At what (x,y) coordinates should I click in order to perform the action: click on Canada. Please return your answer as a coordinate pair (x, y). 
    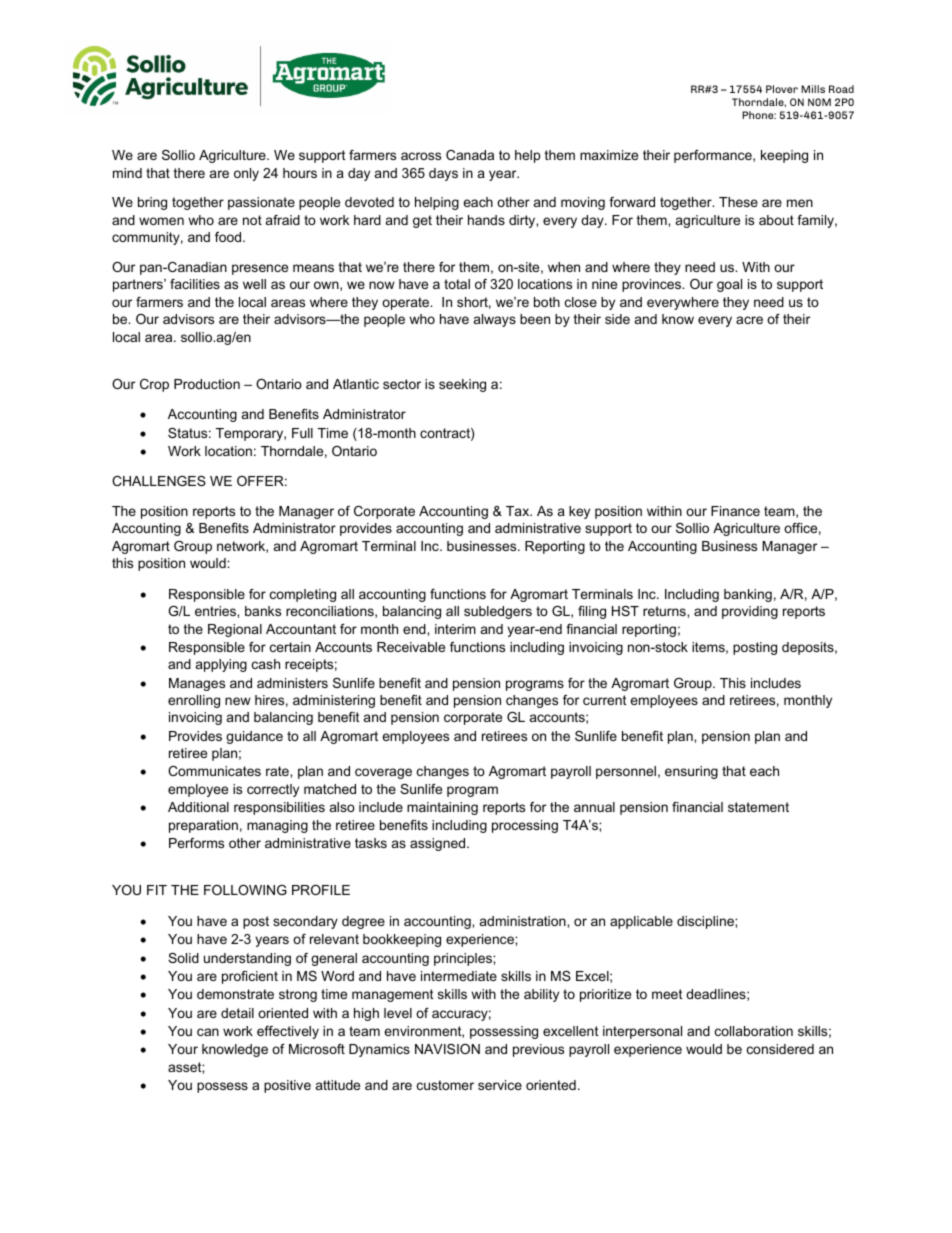
    Looking at the image, I should click on (470, 155).
